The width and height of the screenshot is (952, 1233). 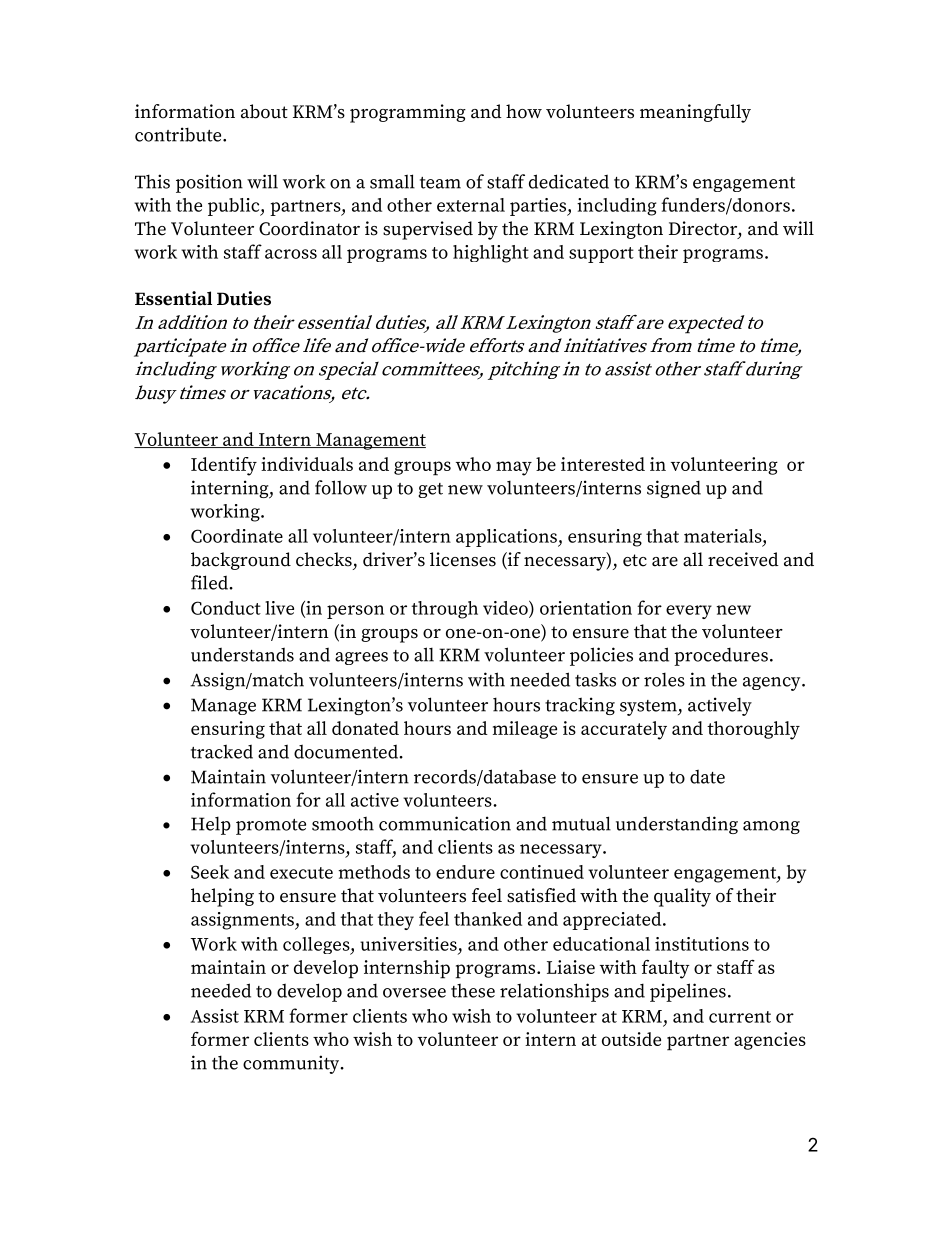 I want to click on every, so click(x=689, y=612).
